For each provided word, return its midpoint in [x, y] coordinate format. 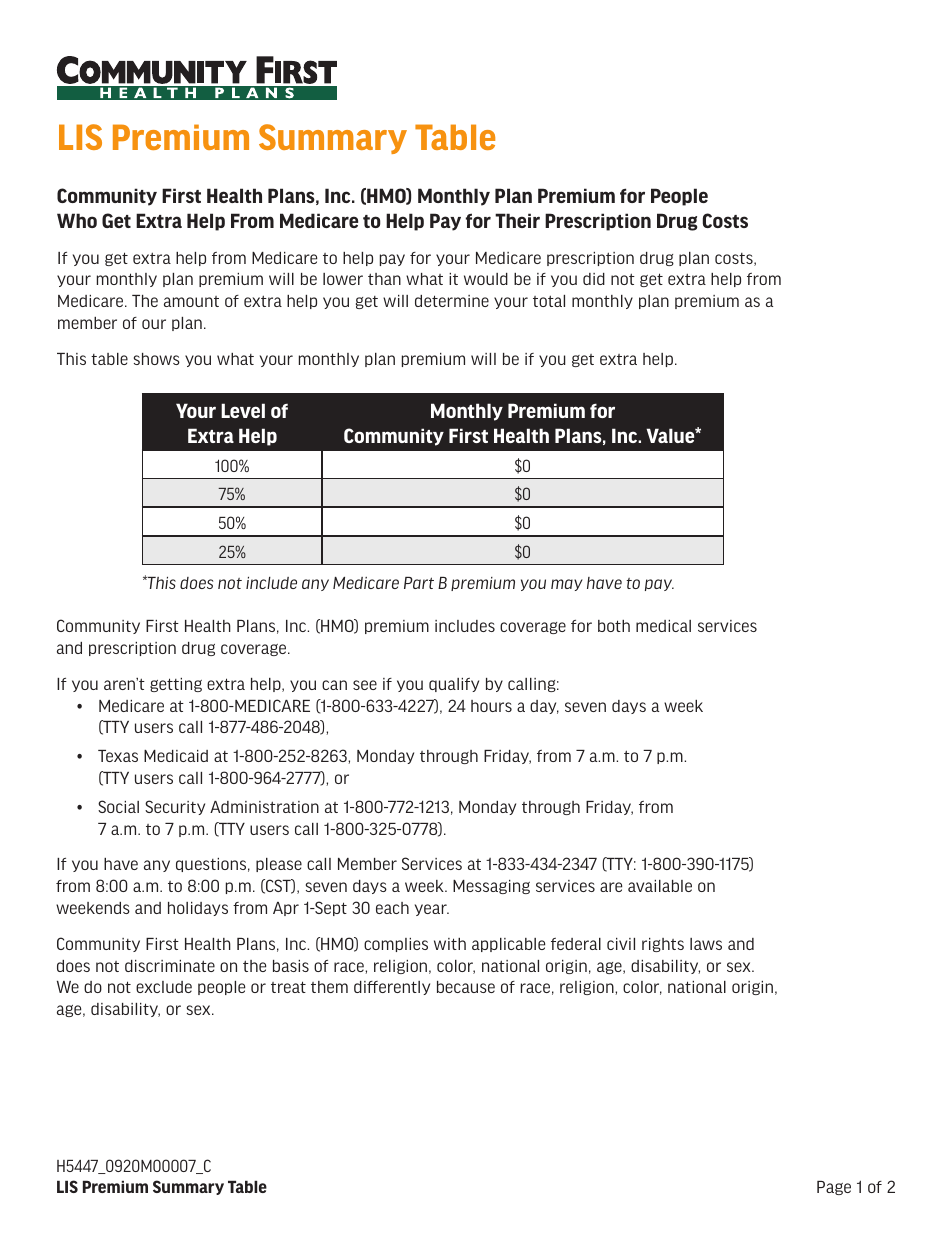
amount [191, 301]
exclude [164, 987]
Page [834, 1188]
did [594, 279]
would [486, 279]
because [466, 987]
